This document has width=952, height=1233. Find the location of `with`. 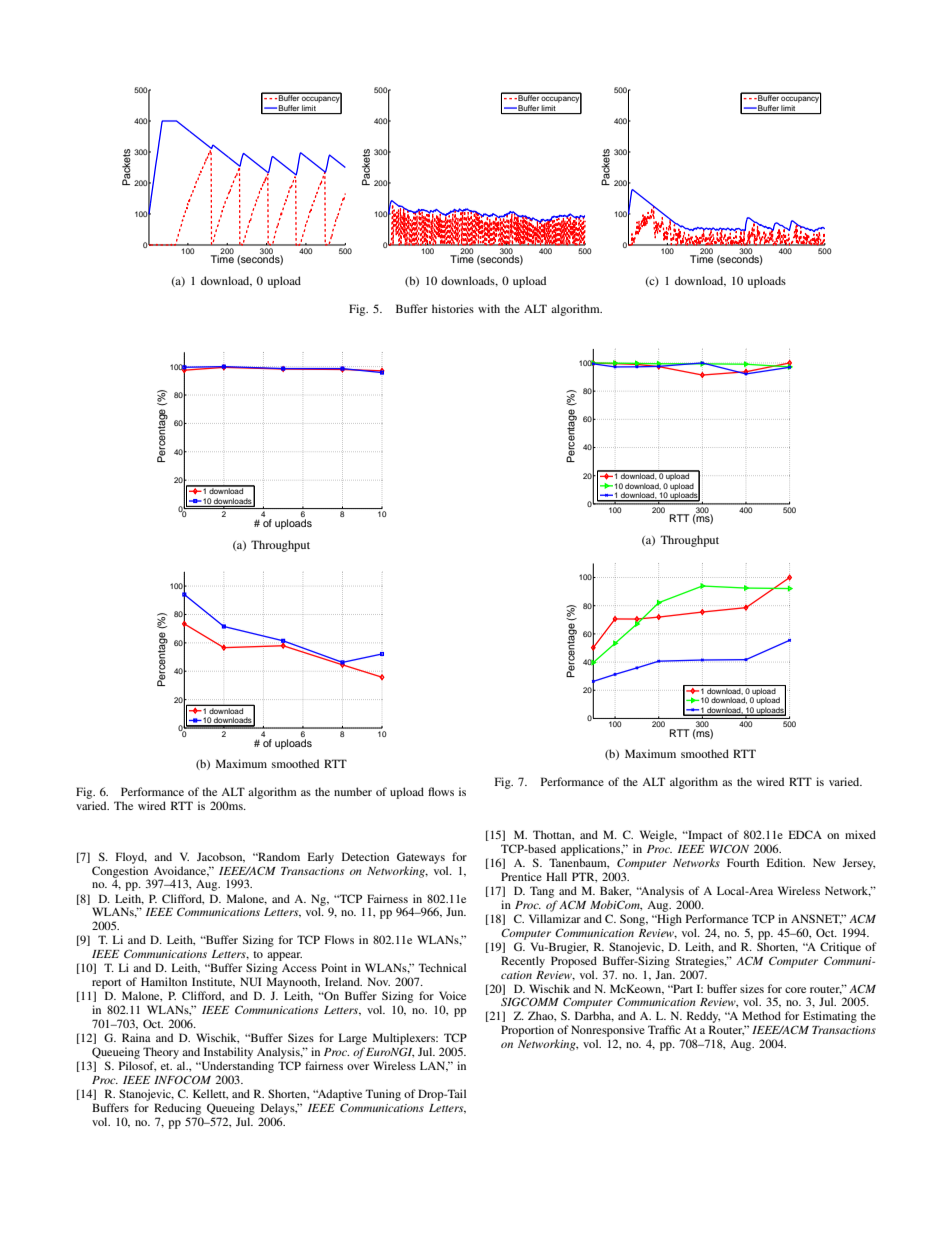

with is located at coordinates (489, 308).
